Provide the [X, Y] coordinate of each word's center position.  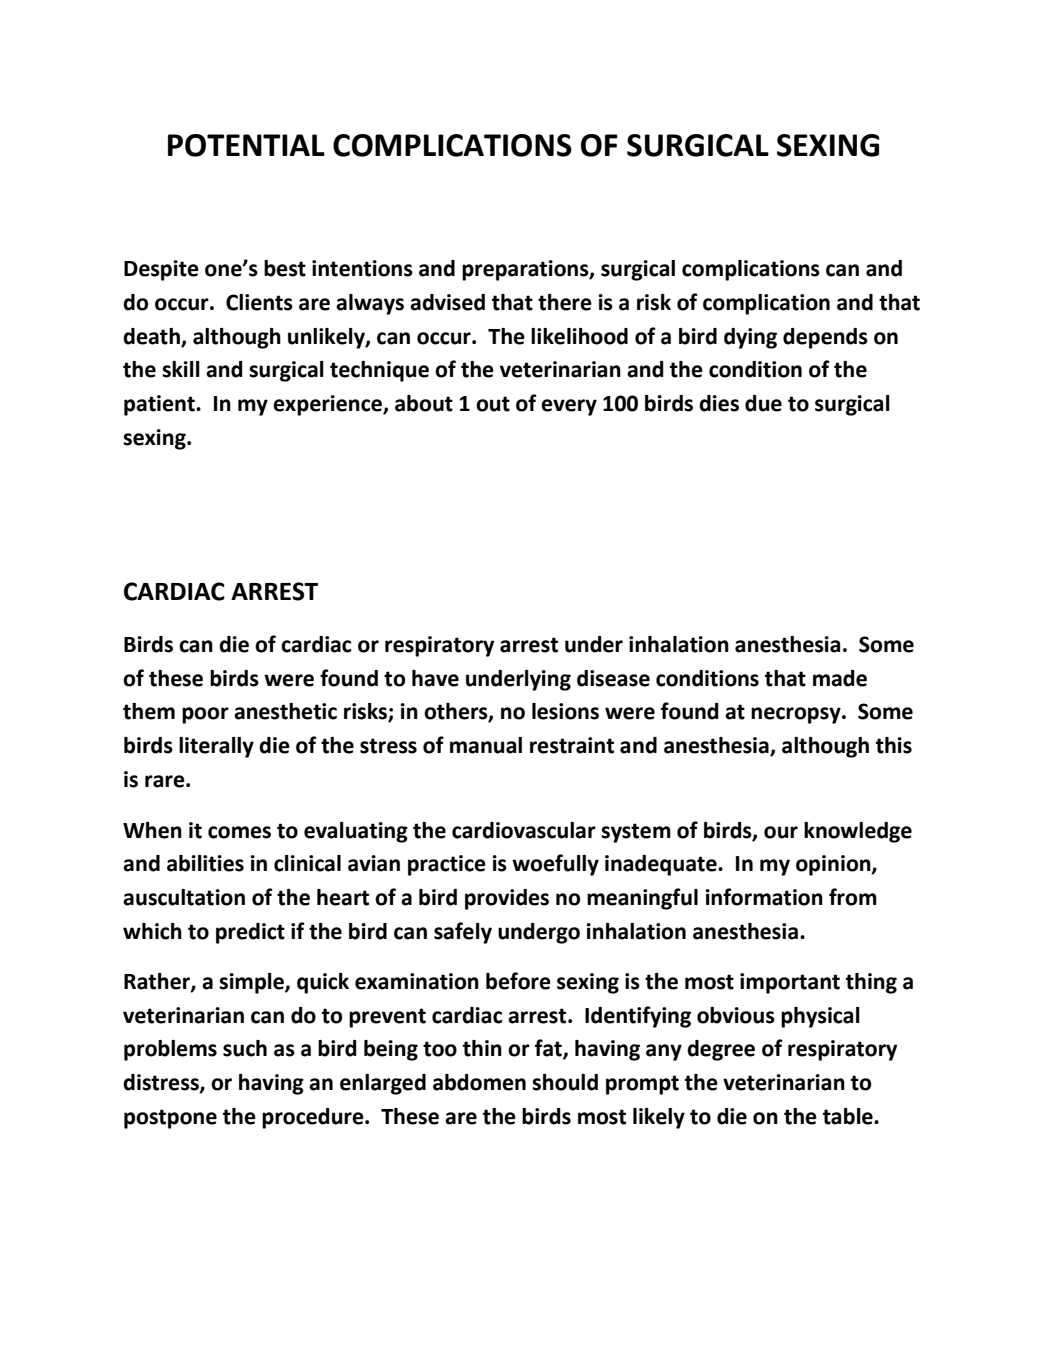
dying [750, 338]
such [245, 1048]
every [569, 407]
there [565, 302]
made [840, 678]
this [894, 745]
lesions [565, 711]
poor [205, 715]
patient [160, 405]
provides [507, 899]
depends [825, 338]
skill [181, 369]
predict [250, 933]
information [764, 897]
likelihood [579, 336]
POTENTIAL [246, 145]
